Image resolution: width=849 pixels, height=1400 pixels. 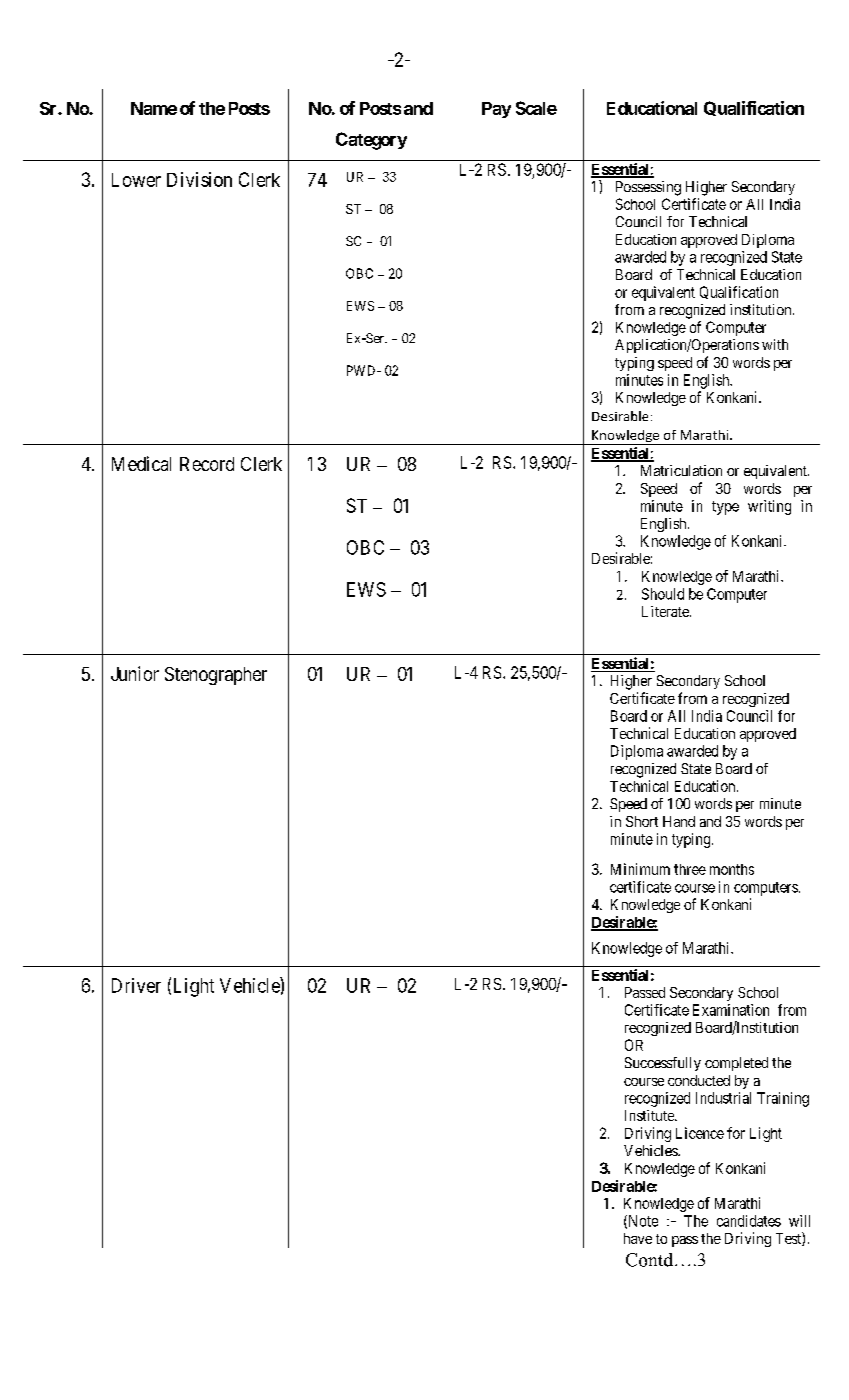 I want to click on type, so click(x=725, y=508).
